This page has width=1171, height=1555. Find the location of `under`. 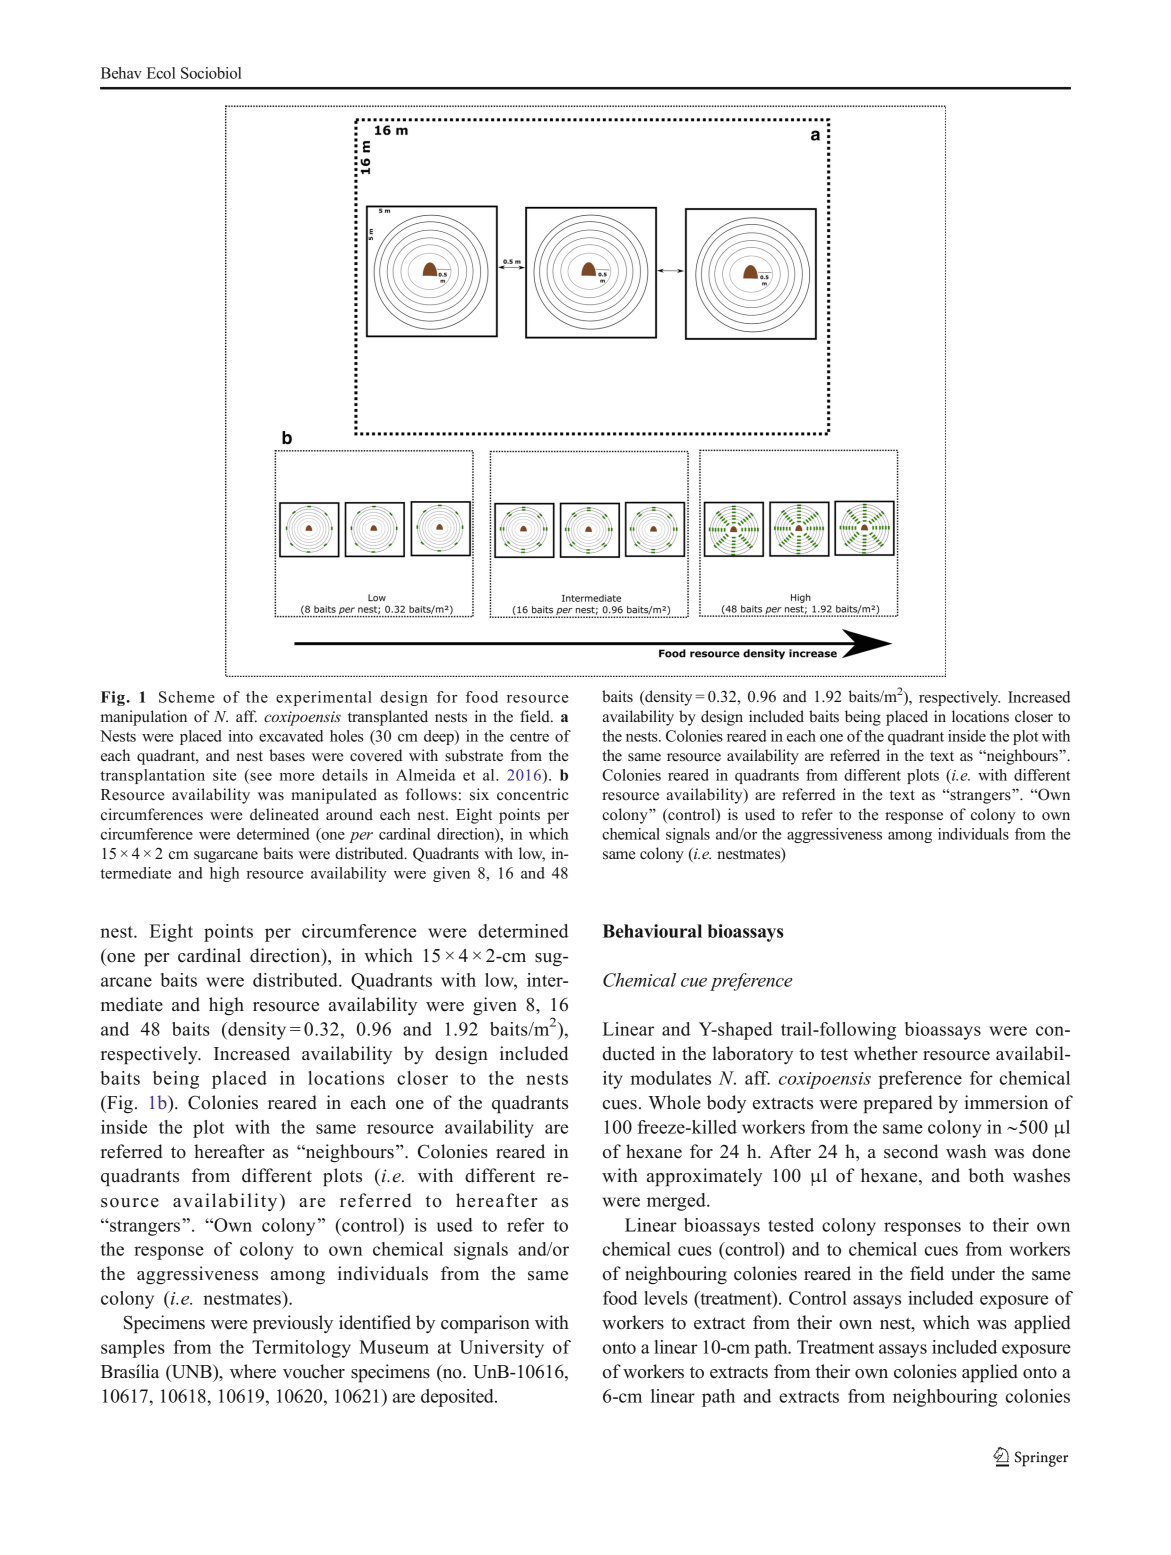

under is located at coordinates (973, 1273).
